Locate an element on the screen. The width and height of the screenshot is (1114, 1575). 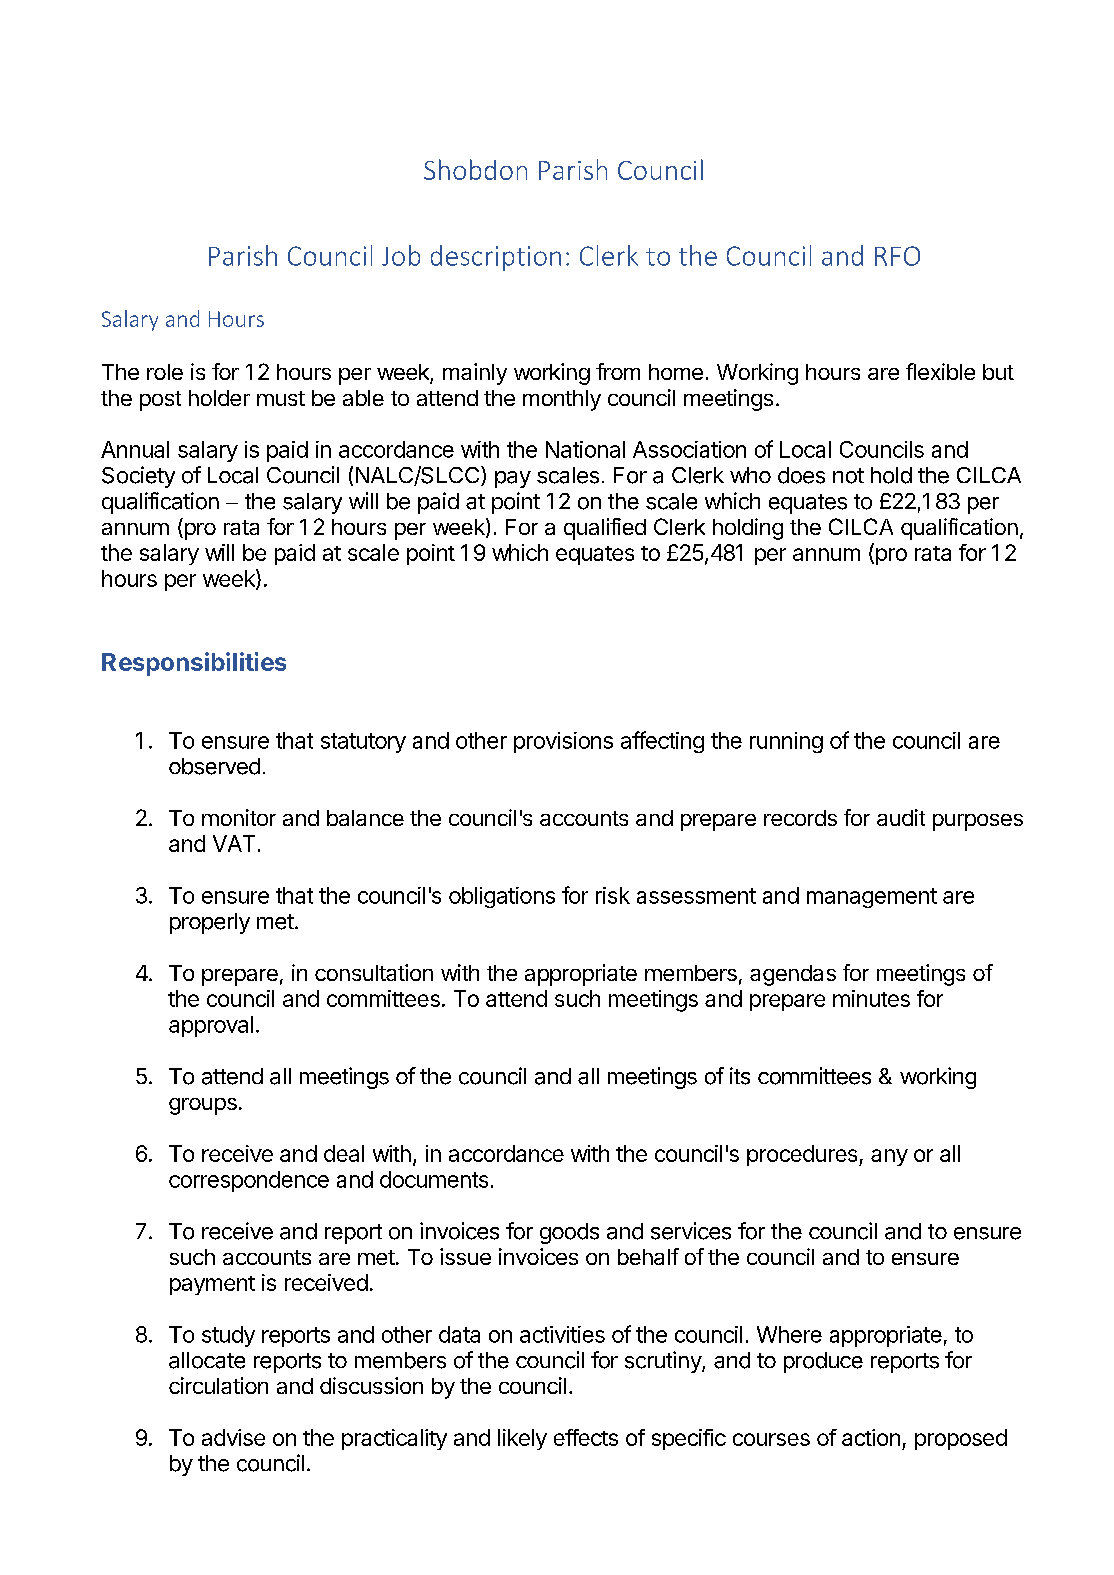
qualified is located at coordinates (605, 529).
